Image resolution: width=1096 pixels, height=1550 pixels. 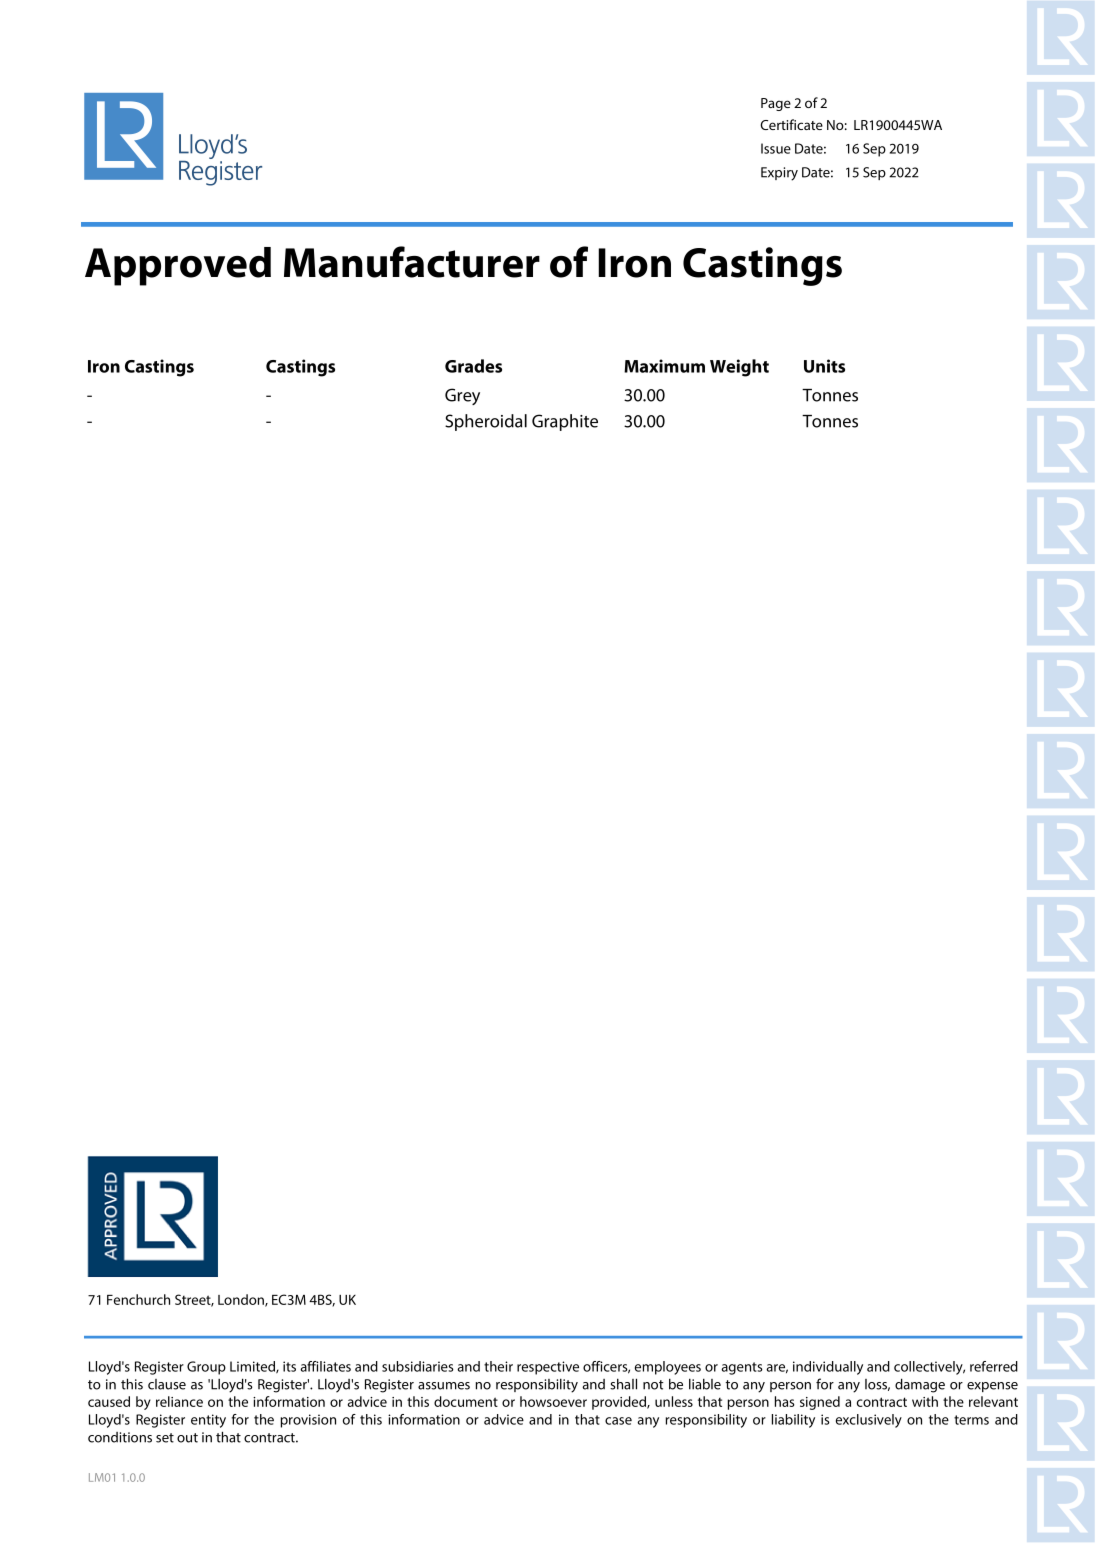 I want to click on Approved, so click(x=178, y=266).
